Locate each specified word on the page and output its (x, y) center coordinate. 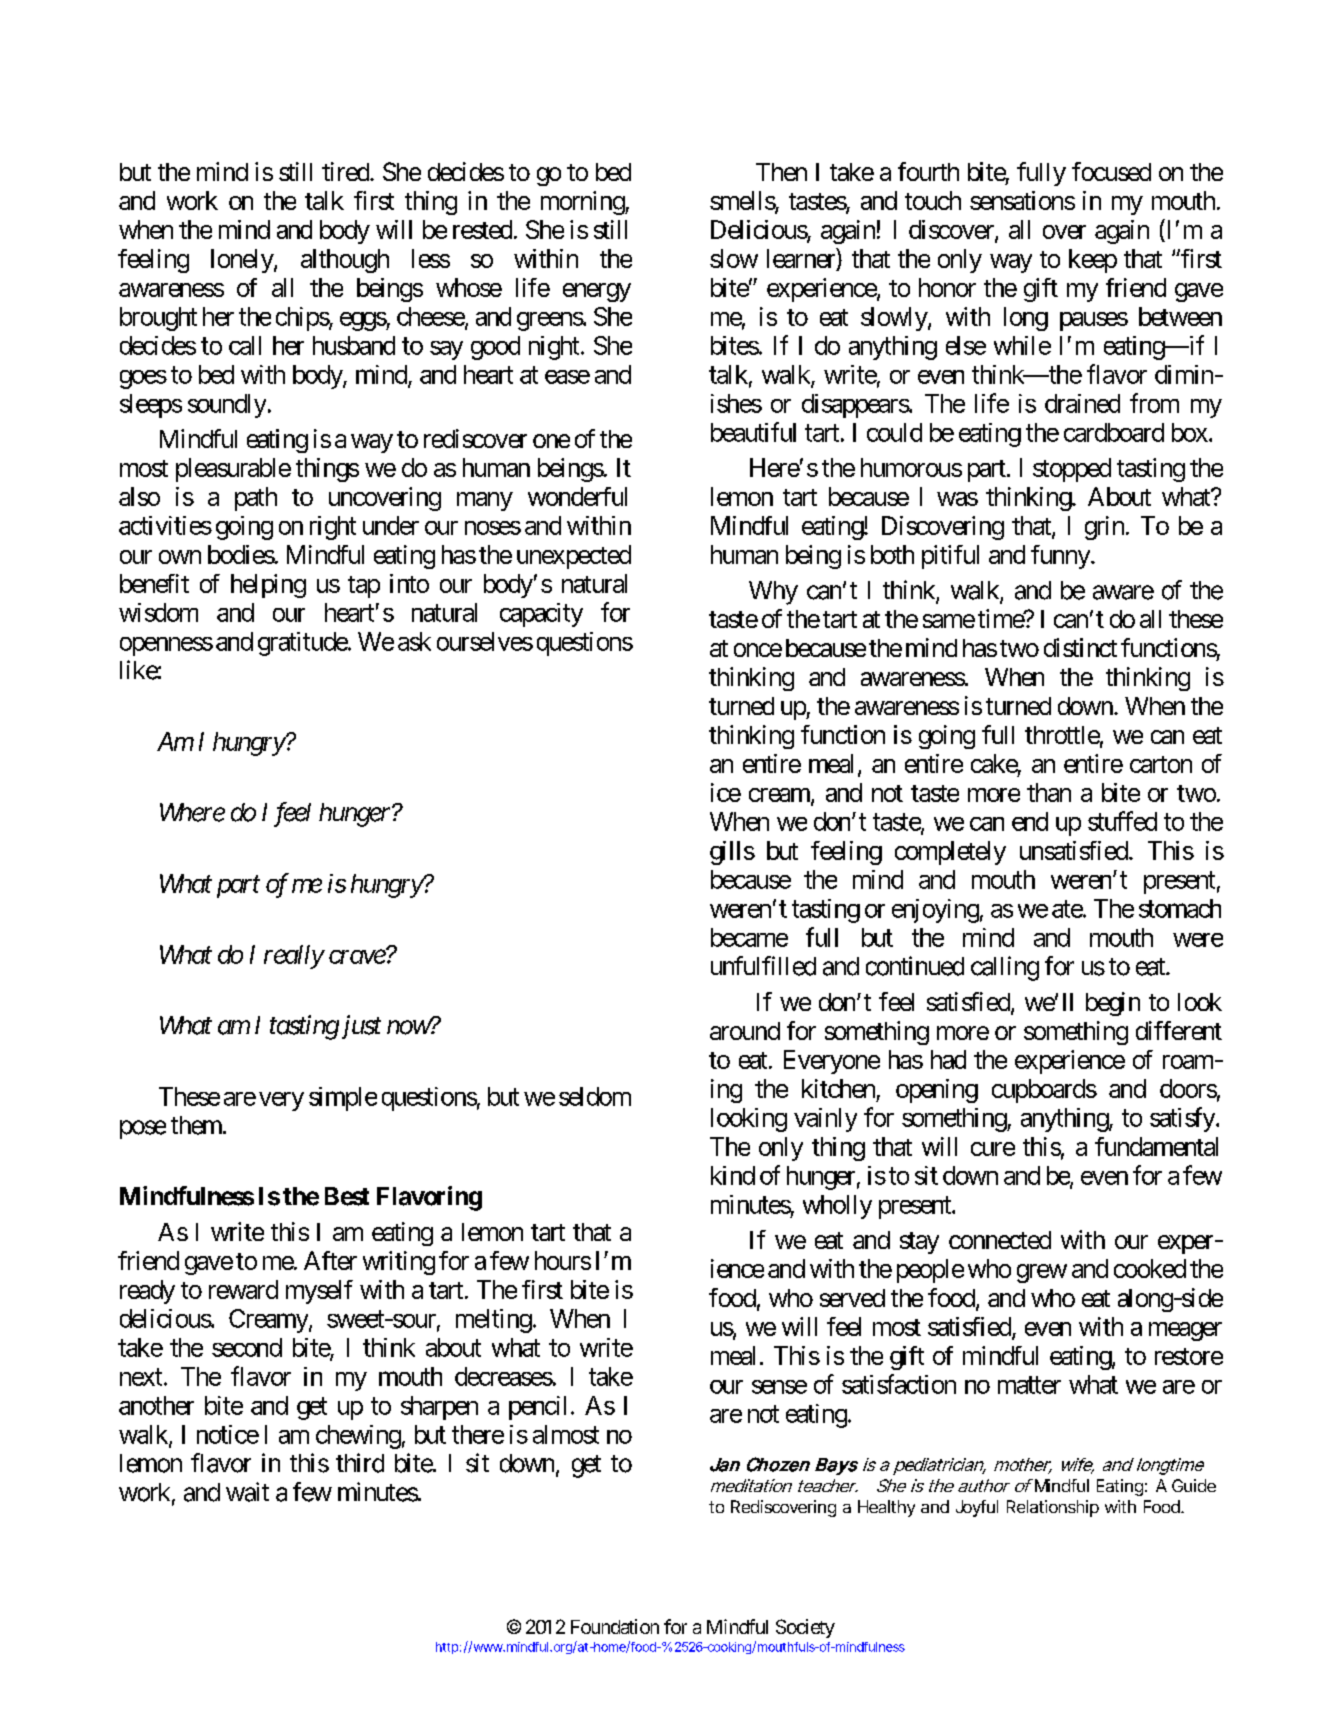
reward (243, 1289)
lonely (243, 261)
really (294, 957)
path (256, 499)
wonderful (577, 496)
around (745, 1031)
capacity (541, 615)
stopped (1072, 470)
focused (1111, 171)
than (1049, 792)
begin (1113, 1004)
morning (583, 203)
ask (414, 641)
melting (494, 1321)
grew (1042, 1273)
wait (247, 1492)
